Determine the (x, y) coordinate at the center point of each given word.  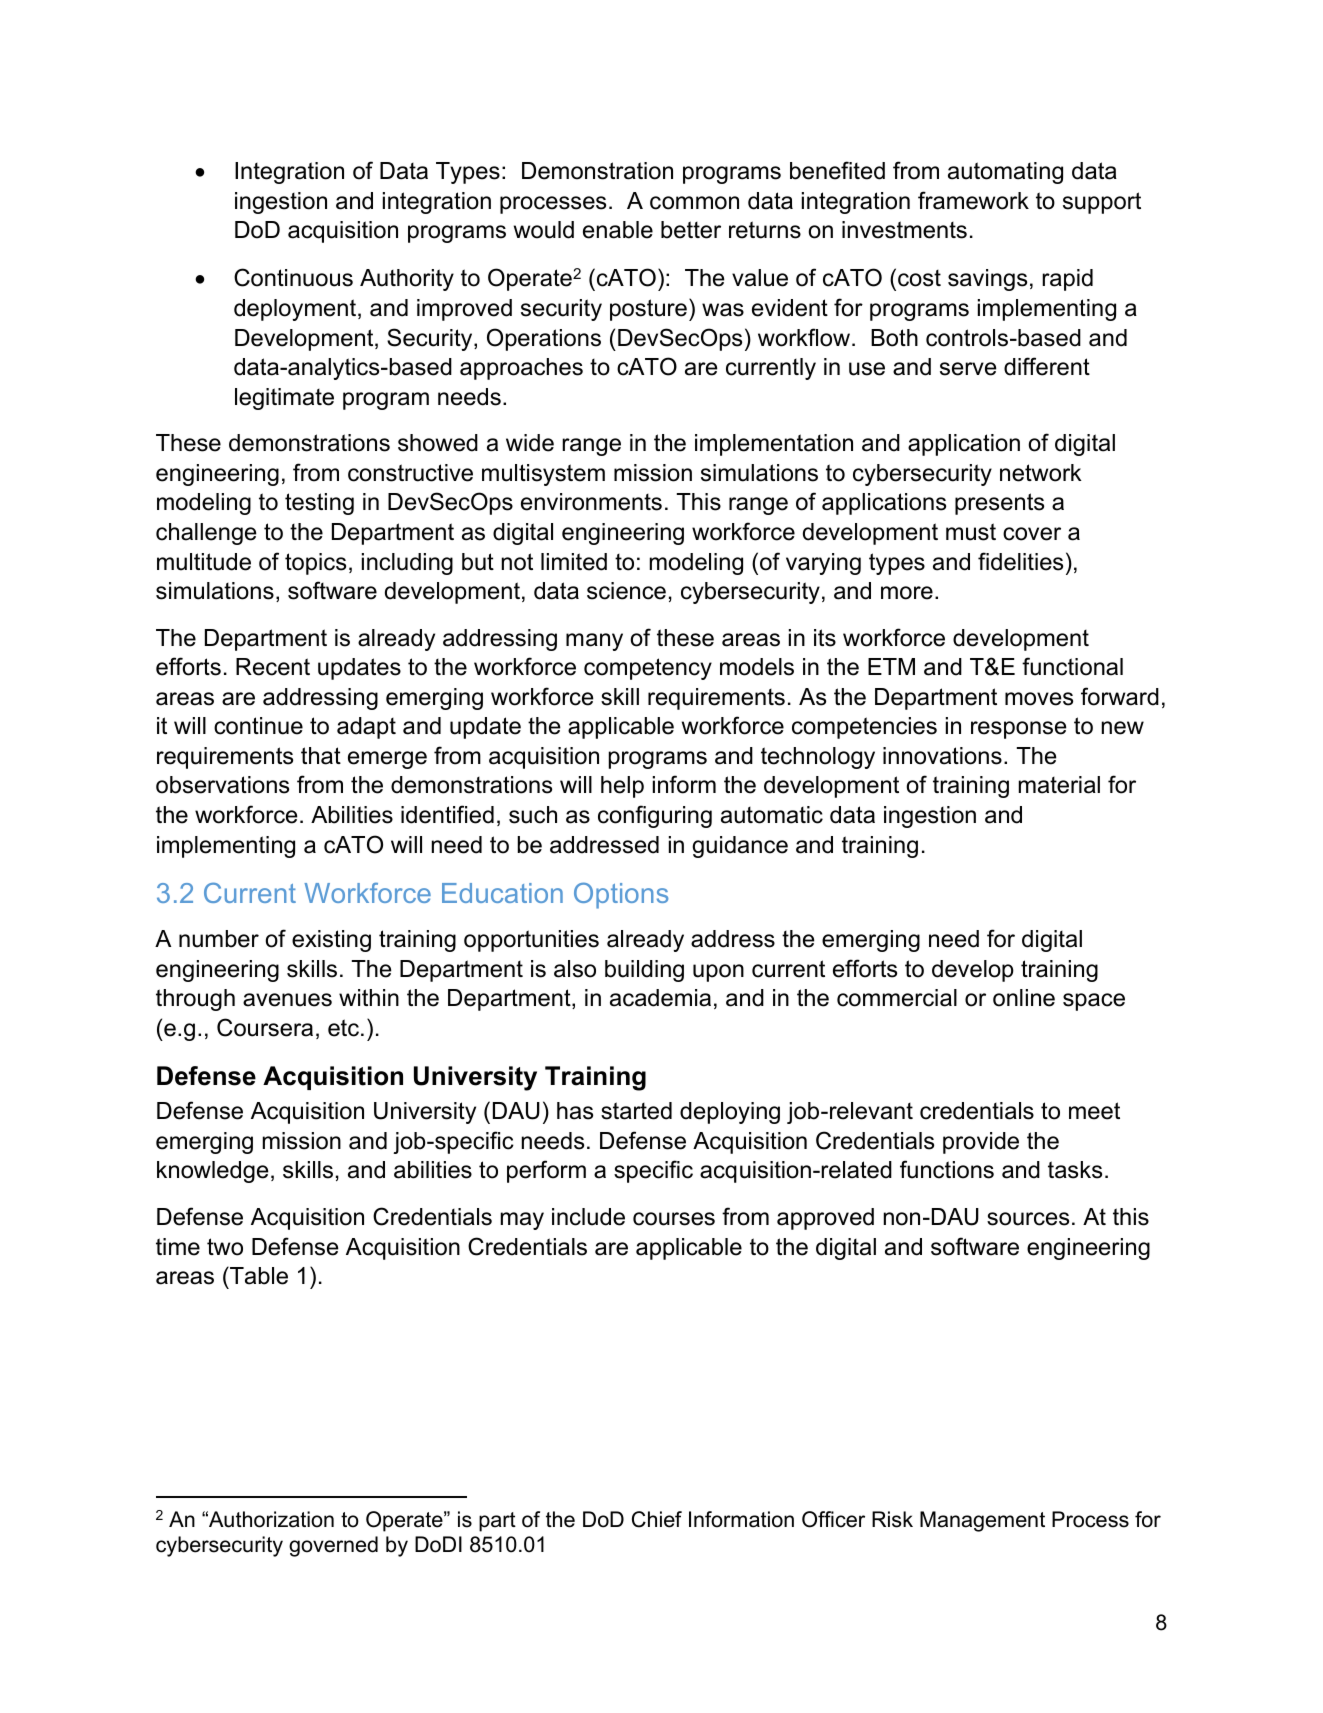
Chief (657, 1519)
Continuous (293, 277)
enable (618, 230)
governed (333, 1546)
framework (973, 200)
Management (982, 1521)
